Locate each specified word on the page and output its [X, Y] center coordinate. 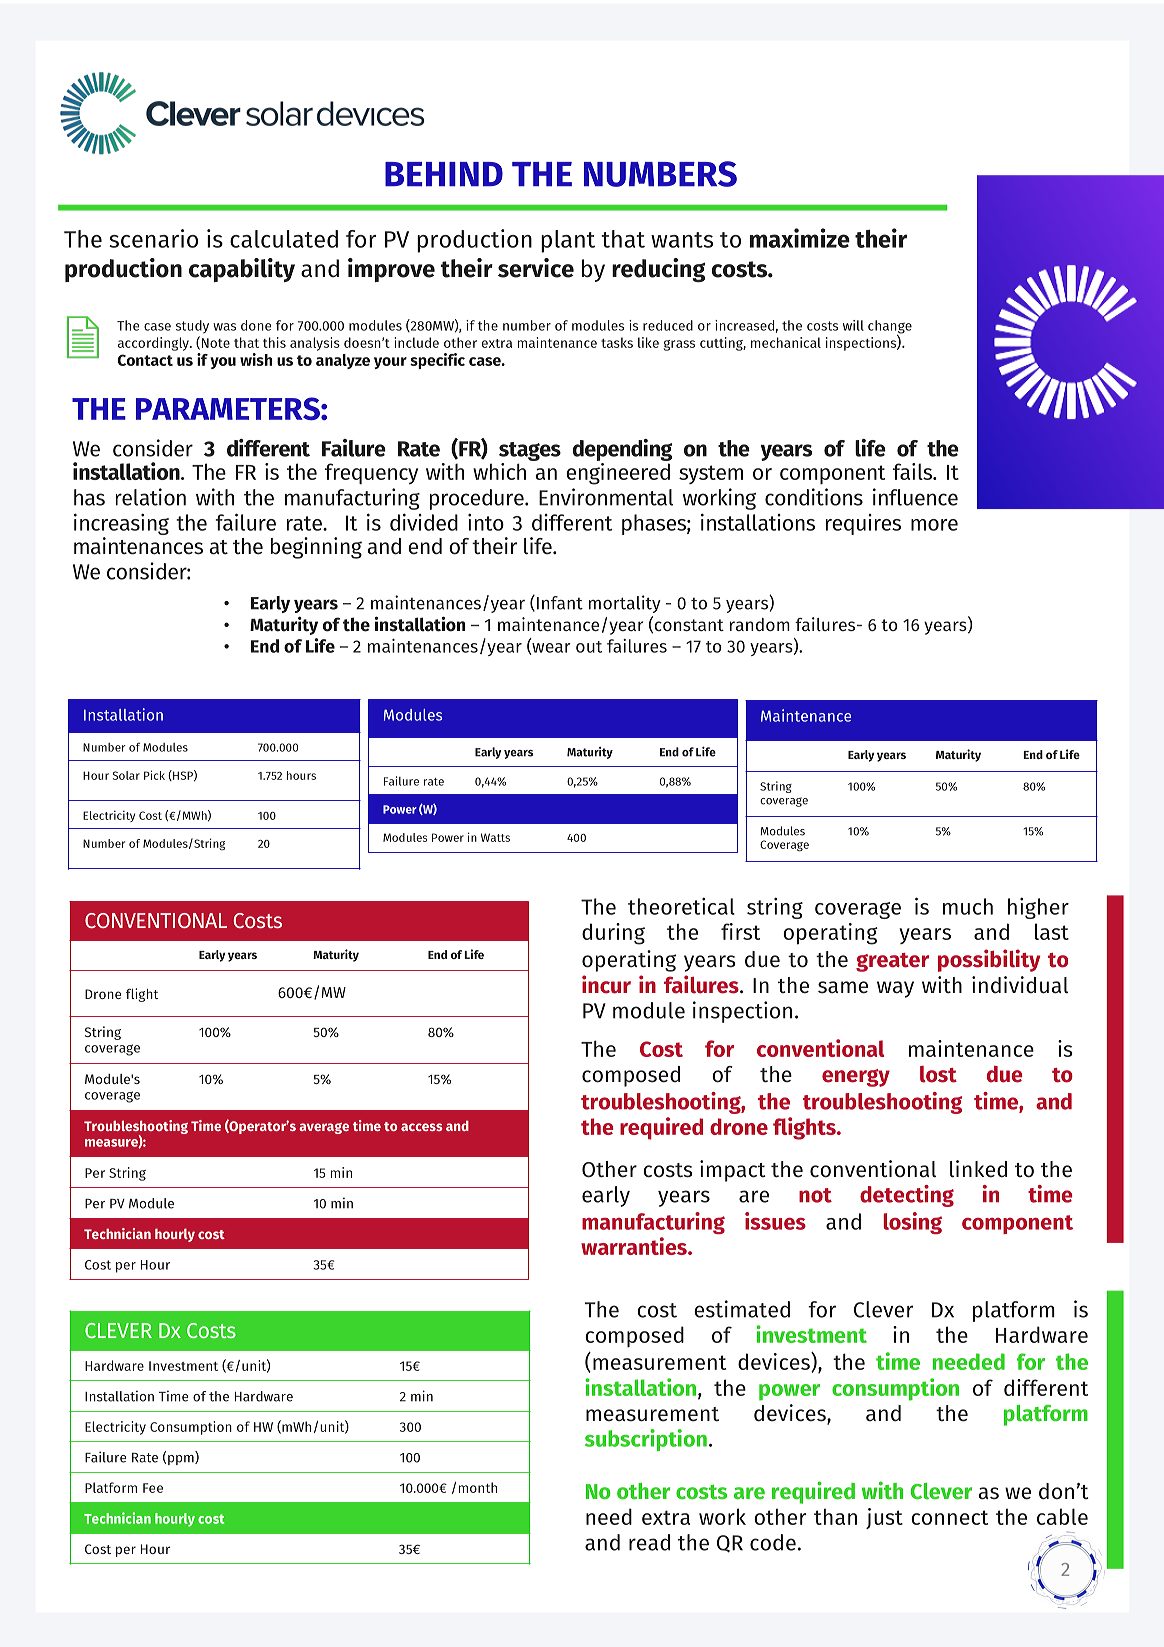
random [760, 624]
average [324, 1128]
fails [914, 471]
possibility [989, 960]
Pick [154, 775]
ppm [182, 1460]
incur [606, 984]
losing [912, 1223]
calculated [284, 239]
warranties [635, 1246]
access [422, 1127]
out [589, 647]
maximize [800, 238]
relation [151, 497]
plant [568, 241]
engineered [618, 474]
